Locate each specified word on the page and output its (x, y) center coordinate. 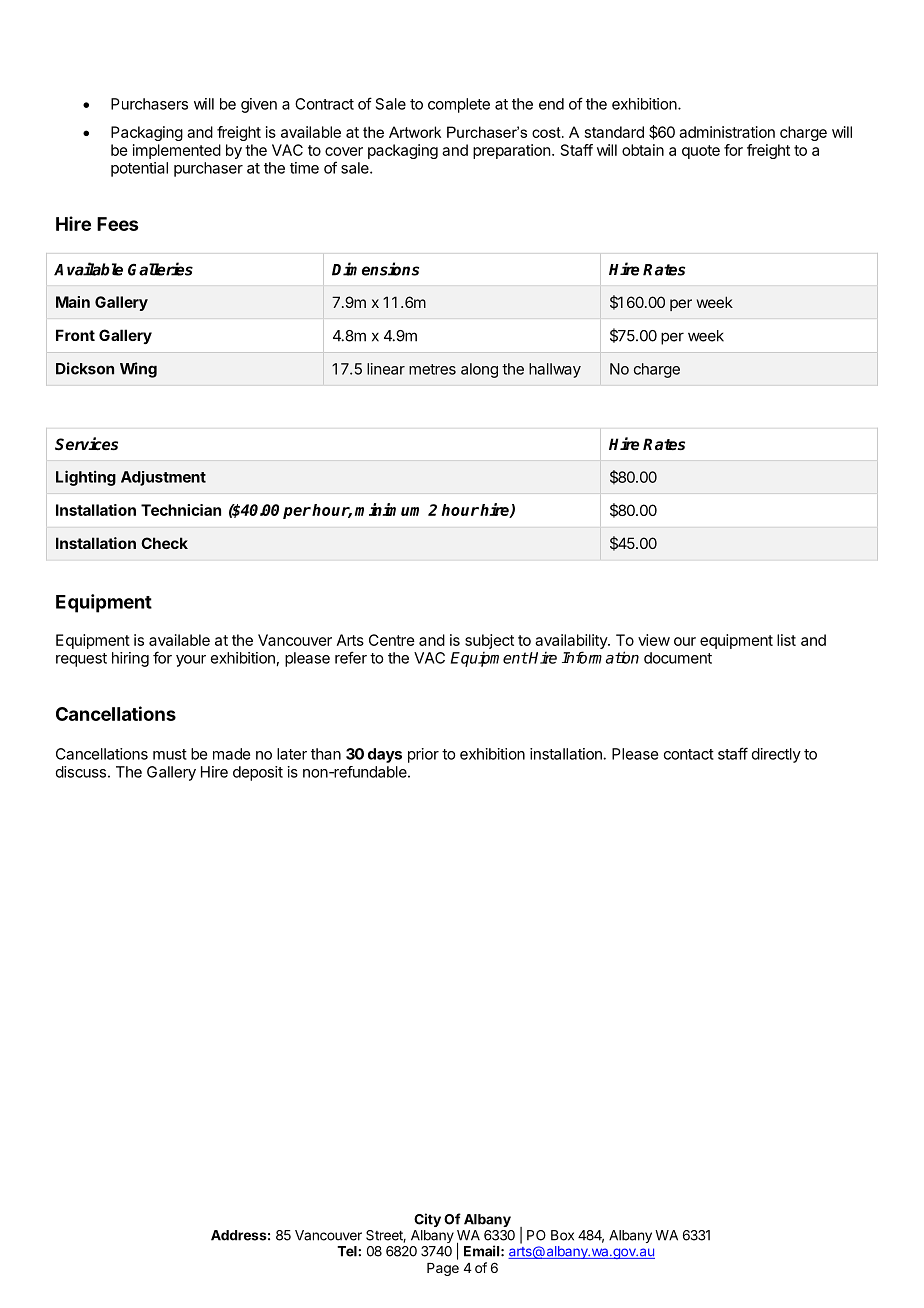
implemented (177, 151)
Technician (181, 510)
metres (432, 369)
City (427, 1220)
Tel (348, 1251)
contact (689, 754)
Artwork (415, 132)
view (654, 640)
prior (423, 755)
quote (701, 152)
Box (562, 1235)
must (170, 754)
